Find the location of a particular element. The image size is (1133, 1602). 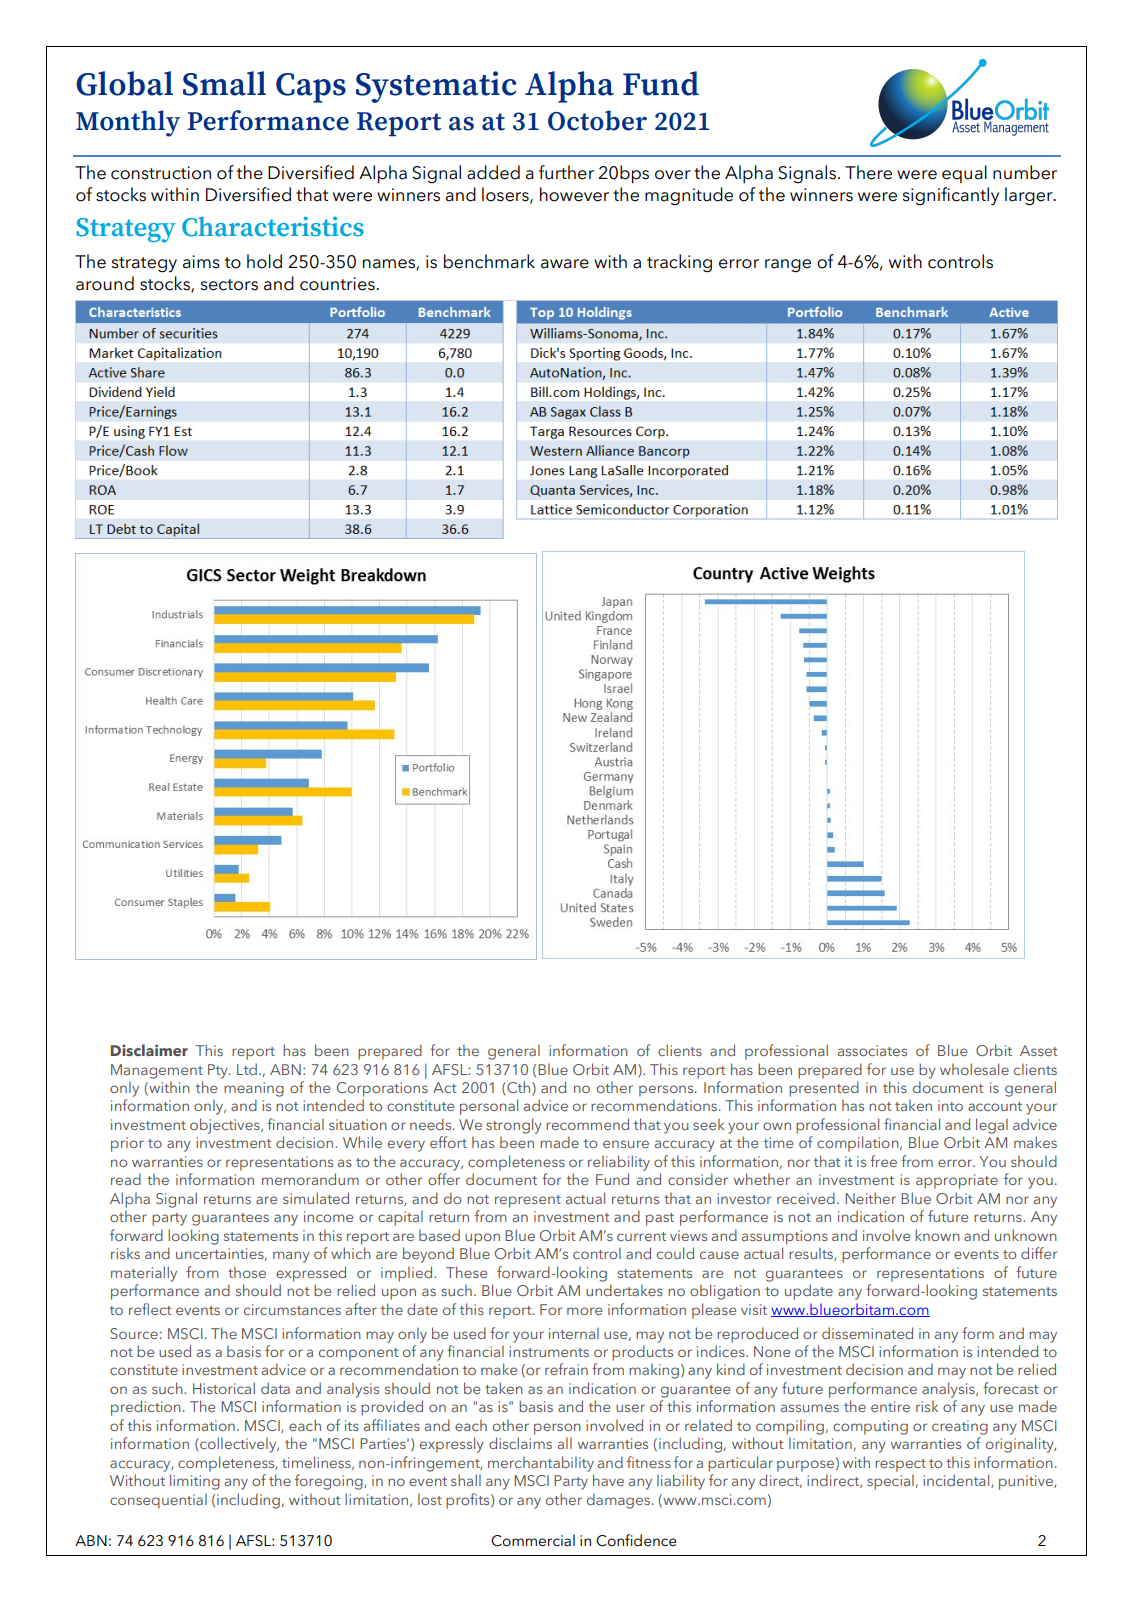

have is located at coordinates (608, 1480).
